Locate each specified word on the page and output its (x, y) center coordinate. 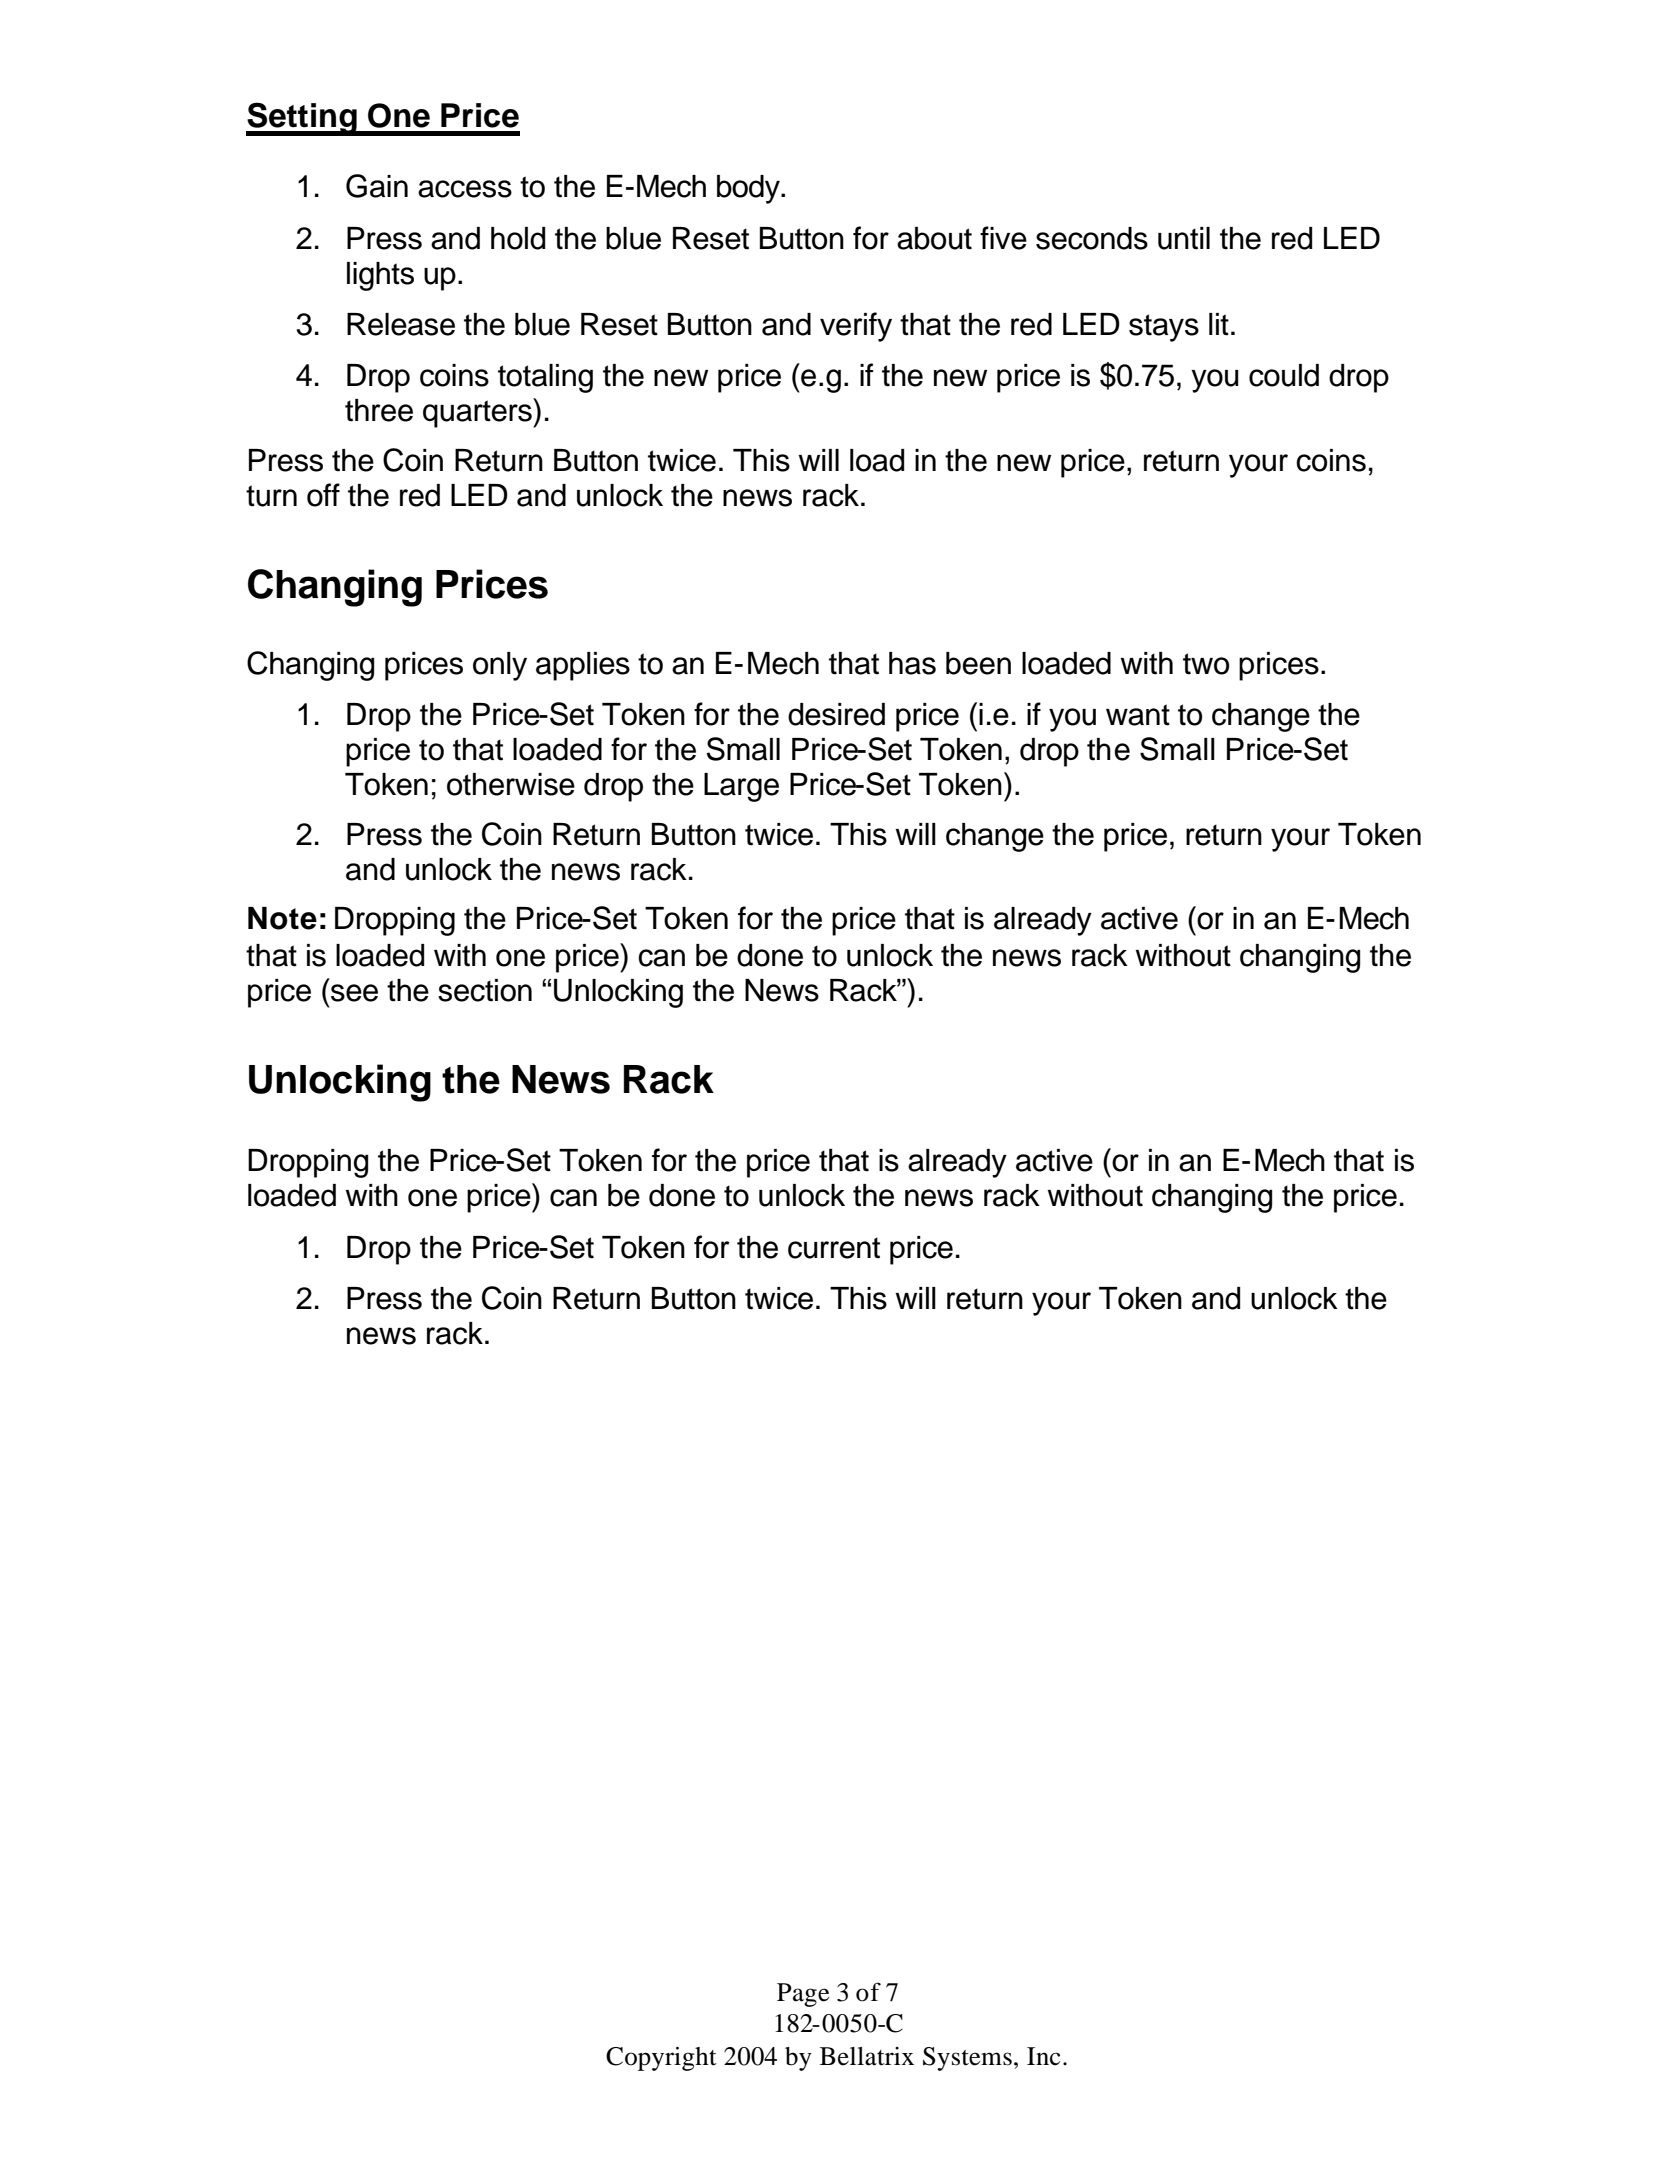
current (834, 1248)
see (354, 993)
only (500, 666)
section (485, 990)
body (749, 189)
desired (836, 714)
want (1138, 715)
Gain (377, 186)
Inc (1044, 2056)
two (1206, 664)
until (1184, 238)
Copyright (661, 2059)
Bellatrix (867, 2056)
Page (803, 1995)
